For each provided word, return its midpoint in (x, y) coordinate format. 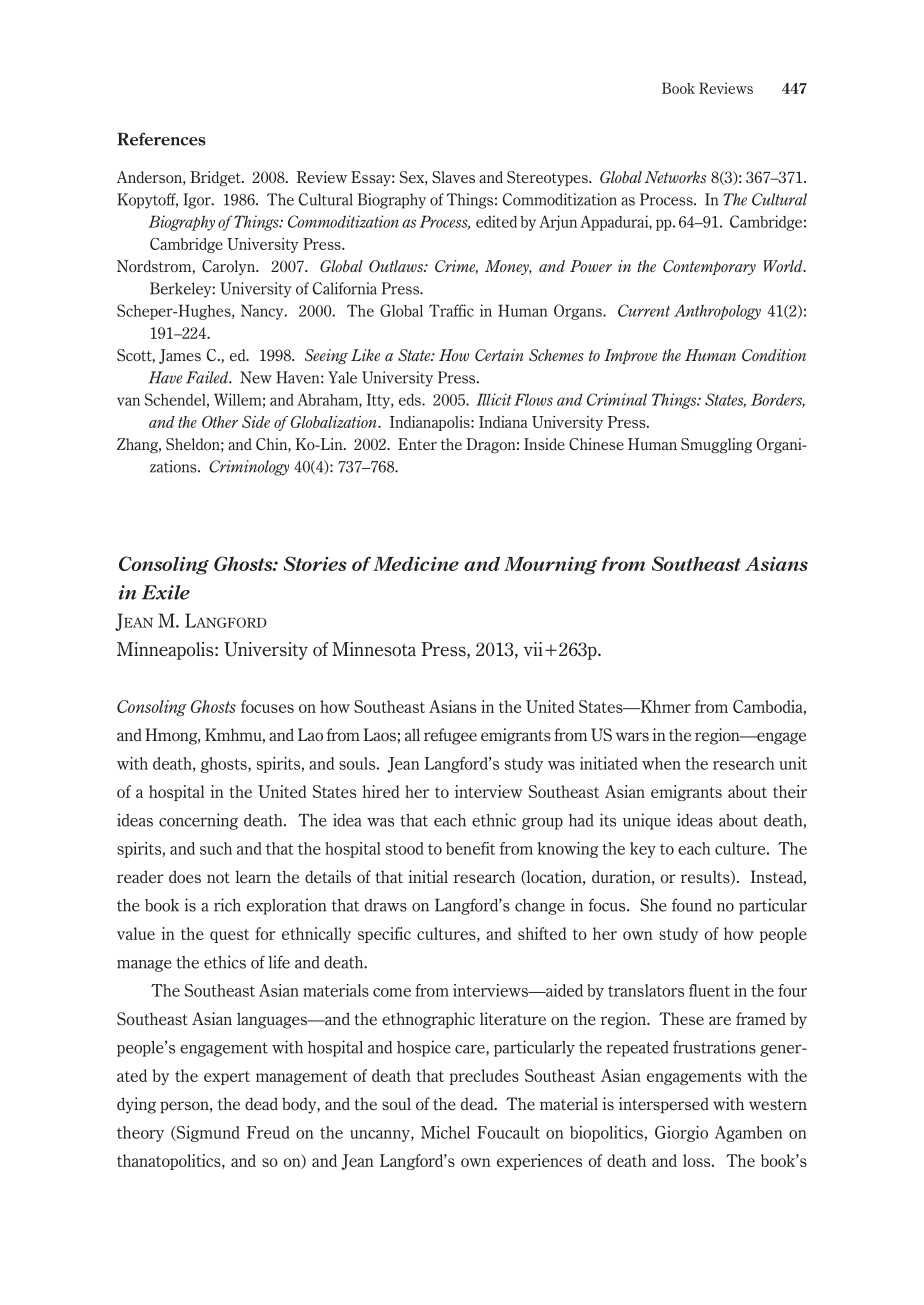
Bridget (216, 178)
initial (428, 876)
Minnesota (374, 649)
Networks (675, 177)
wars (632, 736)
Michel (445, 1132)
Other (220, 422)
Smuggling (716, 445)
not (218, 877)
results (706, 877)
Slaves (453, 177)
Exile (166, 592)
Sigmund (207, 1134)
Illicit (493, 399)
